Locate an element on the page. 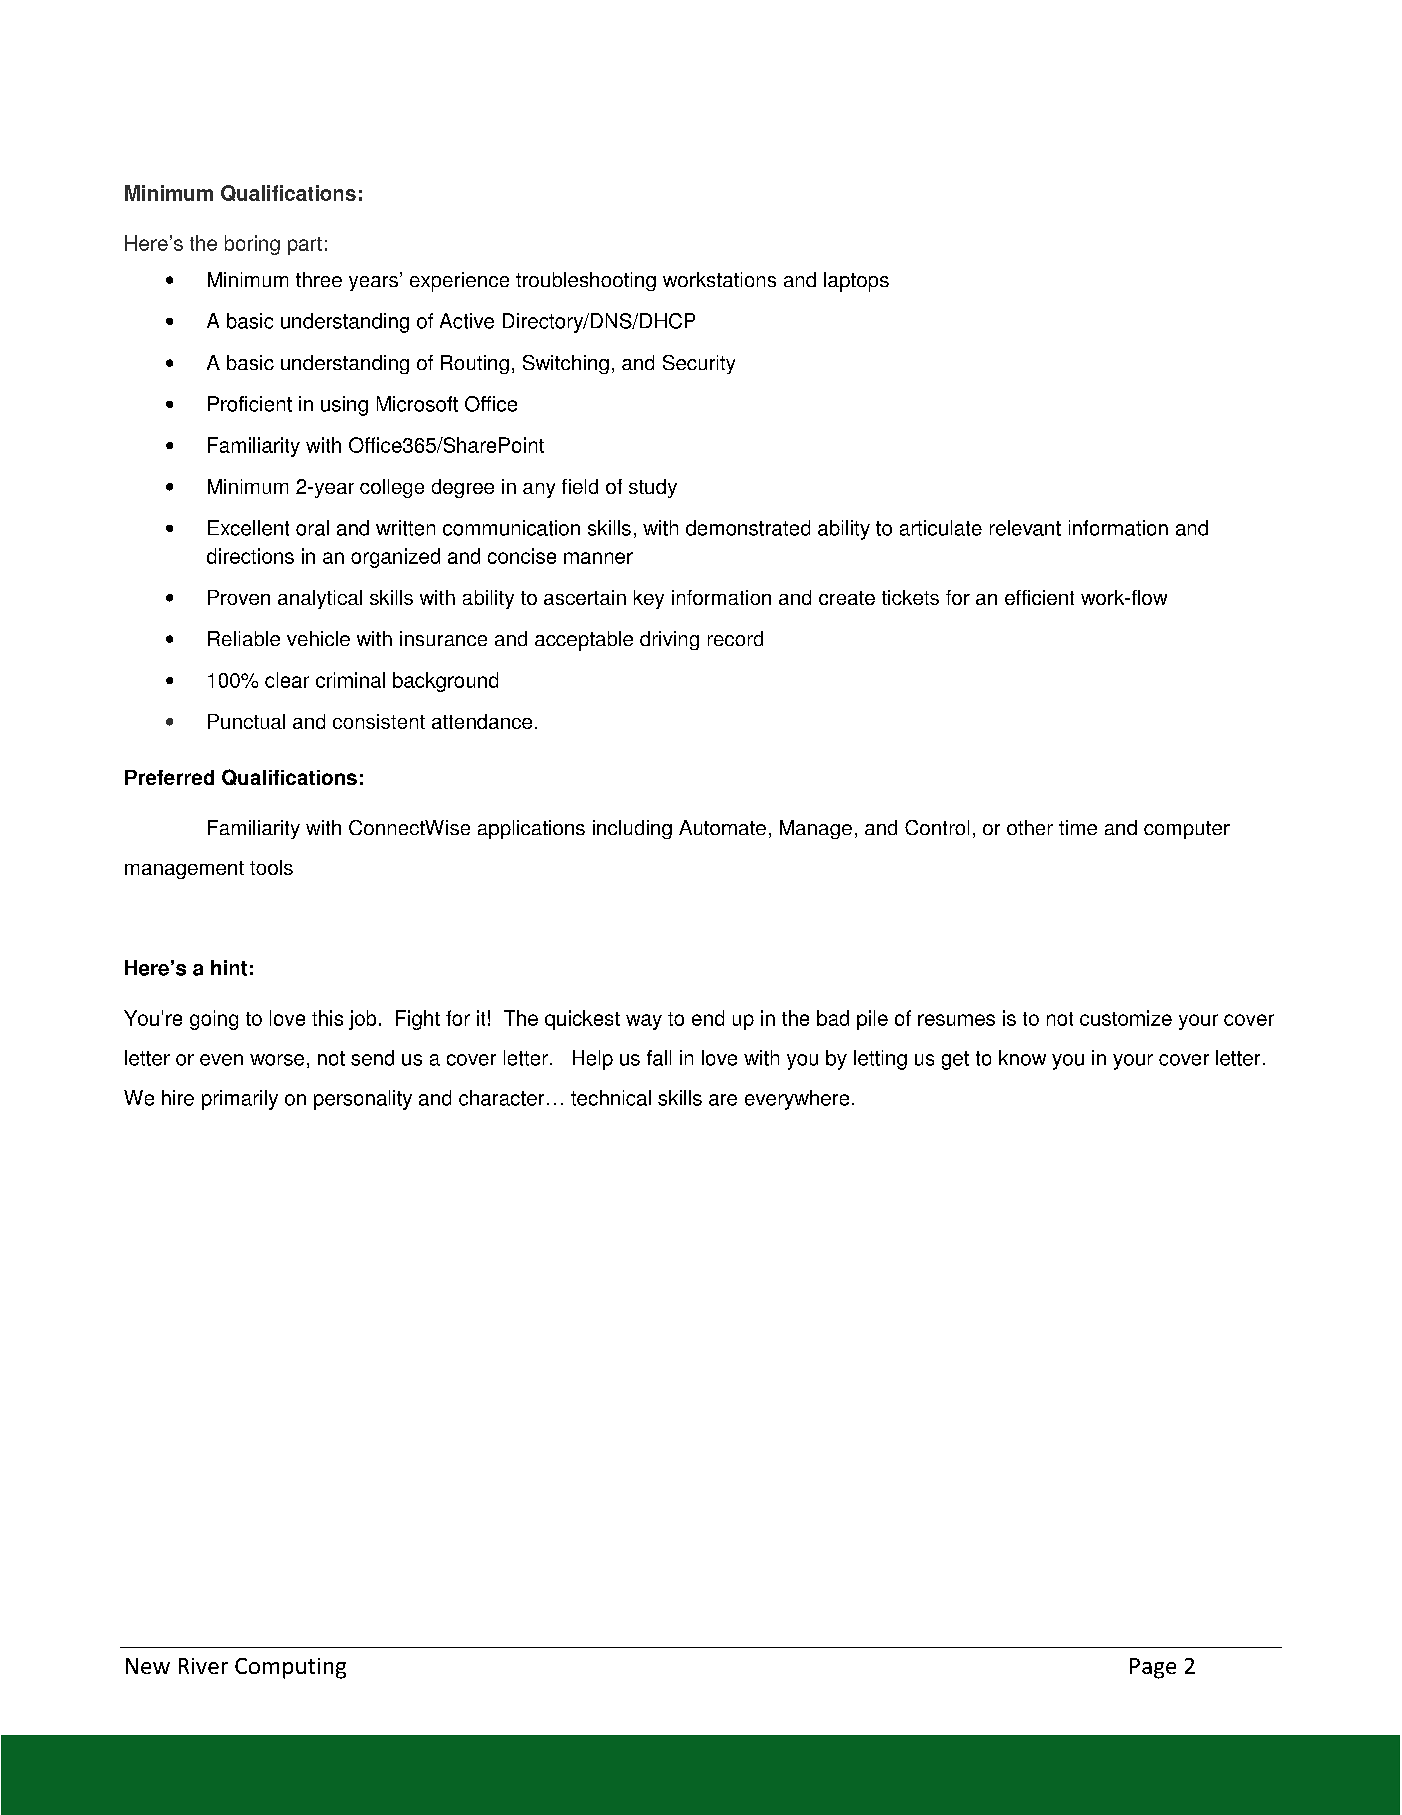  time is located at coordinates (1078, 827).
